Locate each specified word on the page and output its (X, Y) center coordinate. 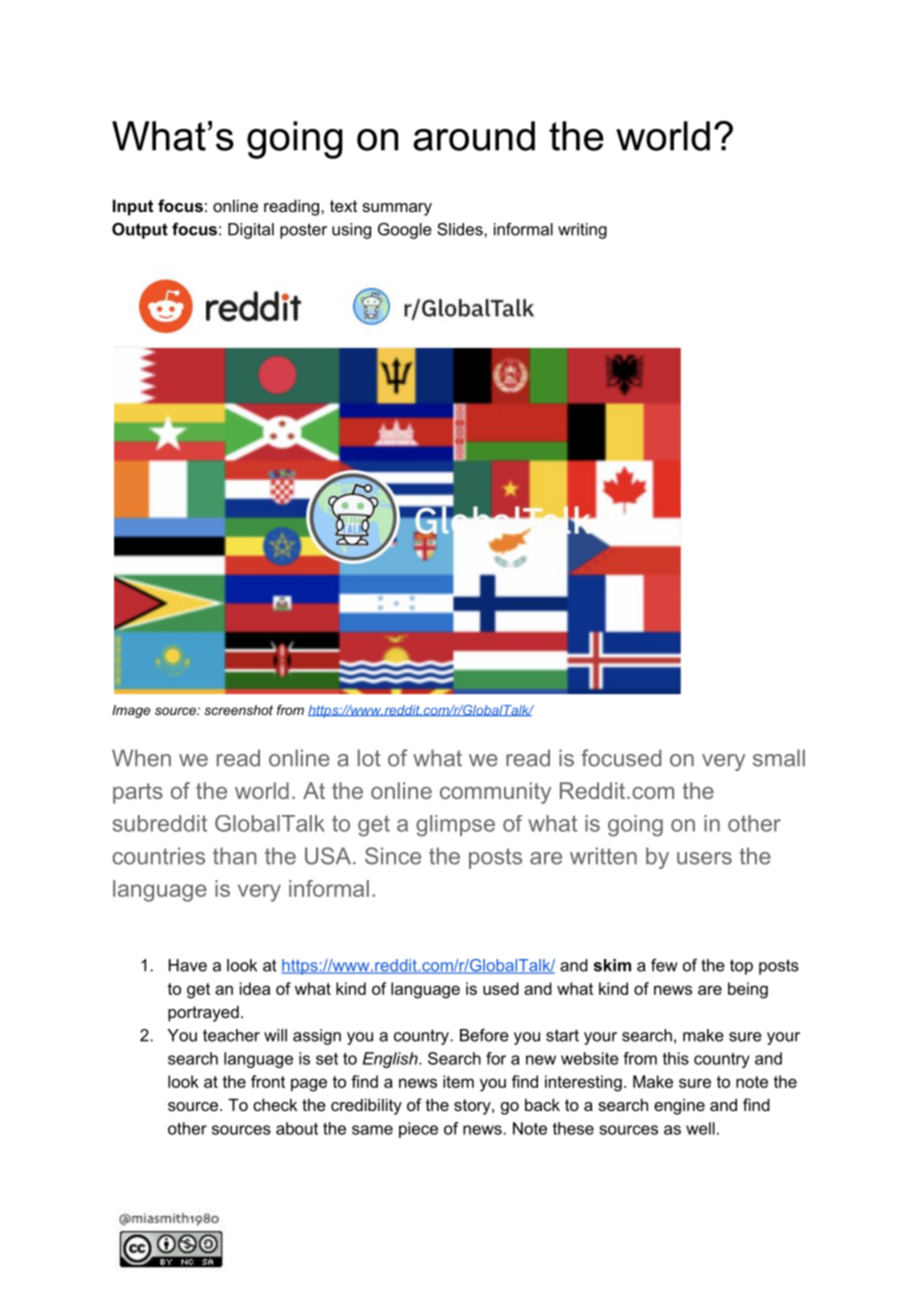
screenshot (238, 710)
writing (582, 231)
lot (369, 758)
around (474, 136)
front (268, 1081)
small (779, 758)
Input (133, 207)
